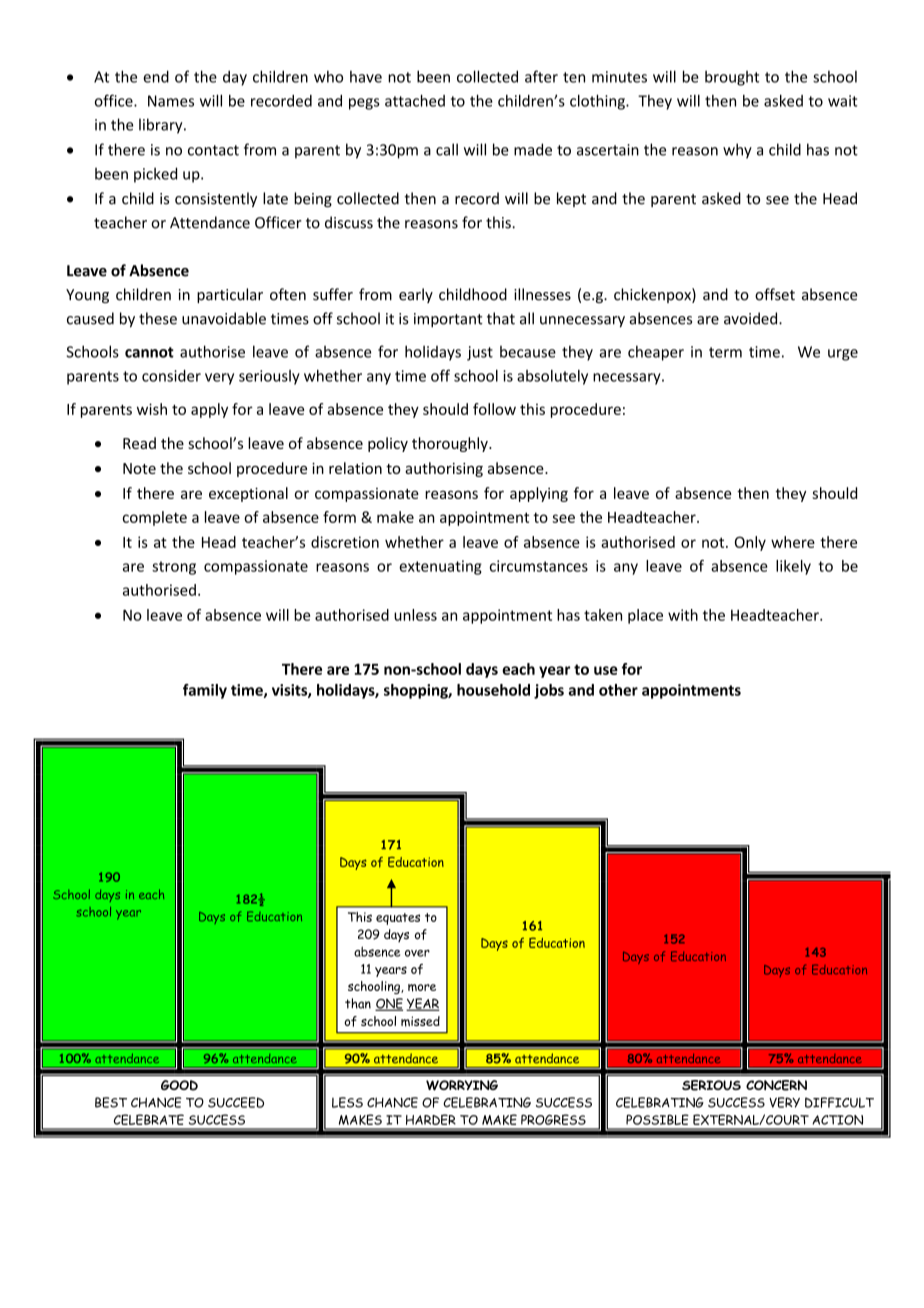 The height and width of the image is (1308, 924). Describe the element at coordinates (440, 567) in the image. I see `extenuating` at that location.
